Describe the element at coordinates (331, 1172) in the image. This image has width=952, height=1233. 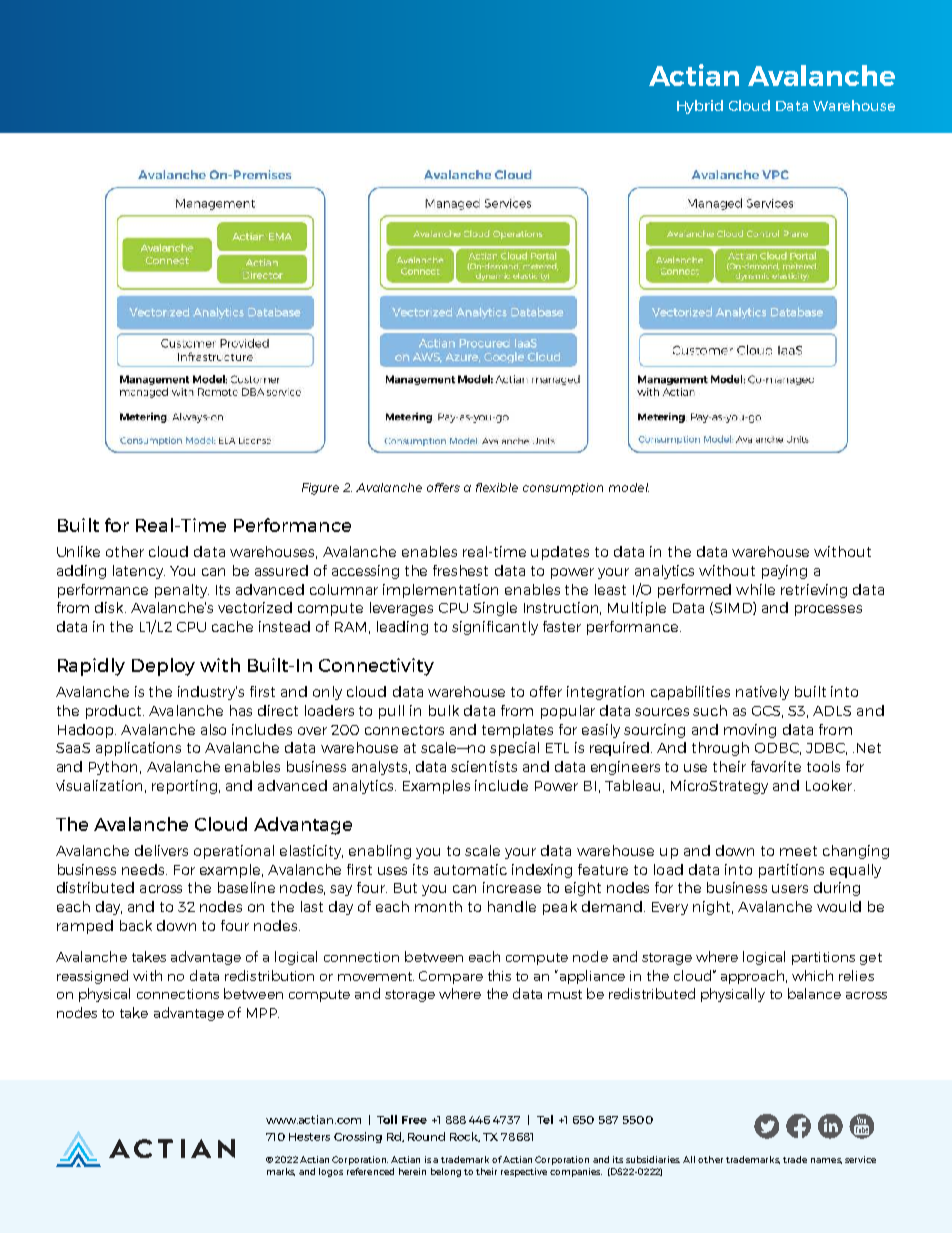
I see `logos` at that location.
